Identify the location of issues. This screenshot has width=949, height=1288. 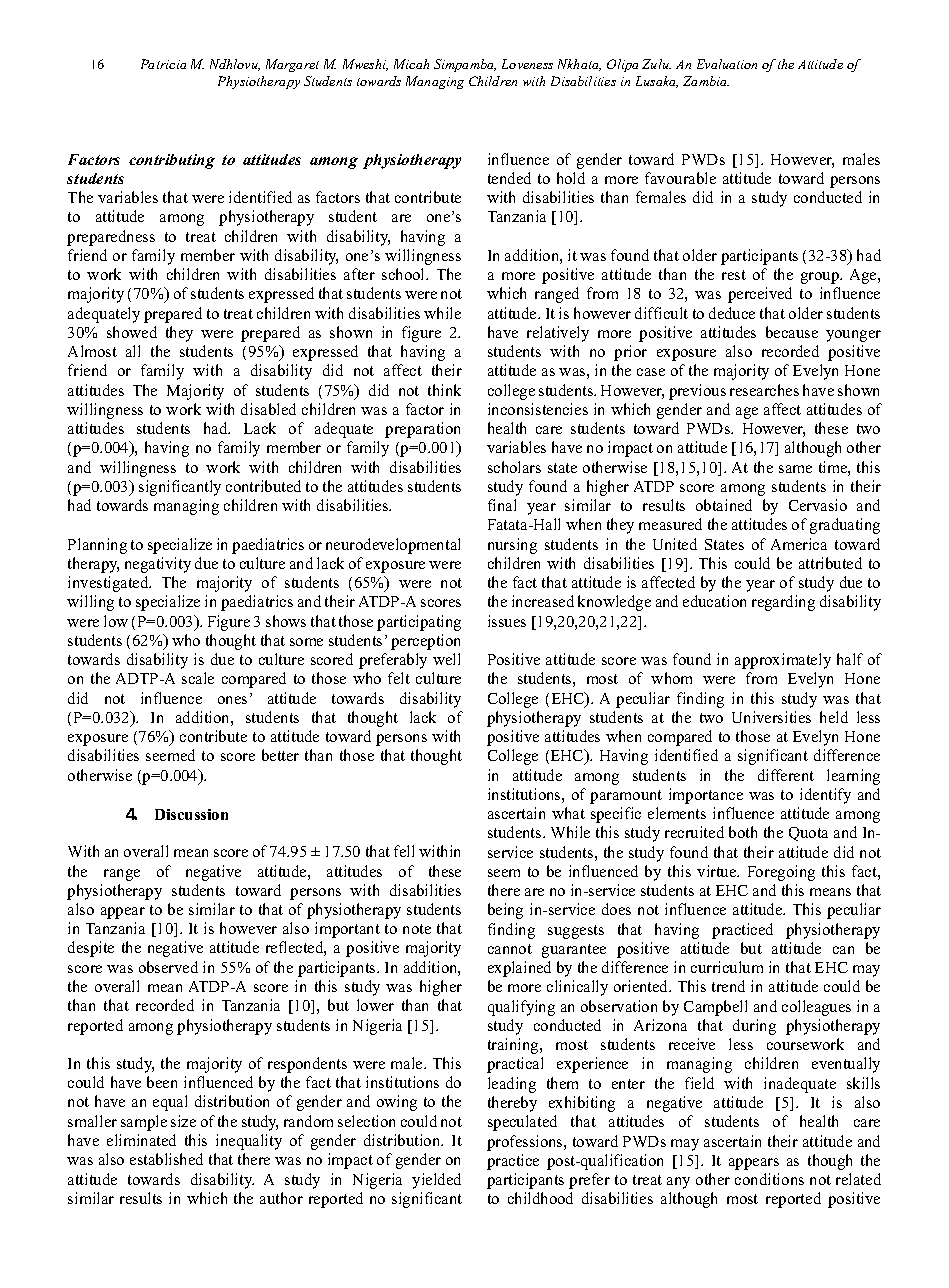
(507, 621).
